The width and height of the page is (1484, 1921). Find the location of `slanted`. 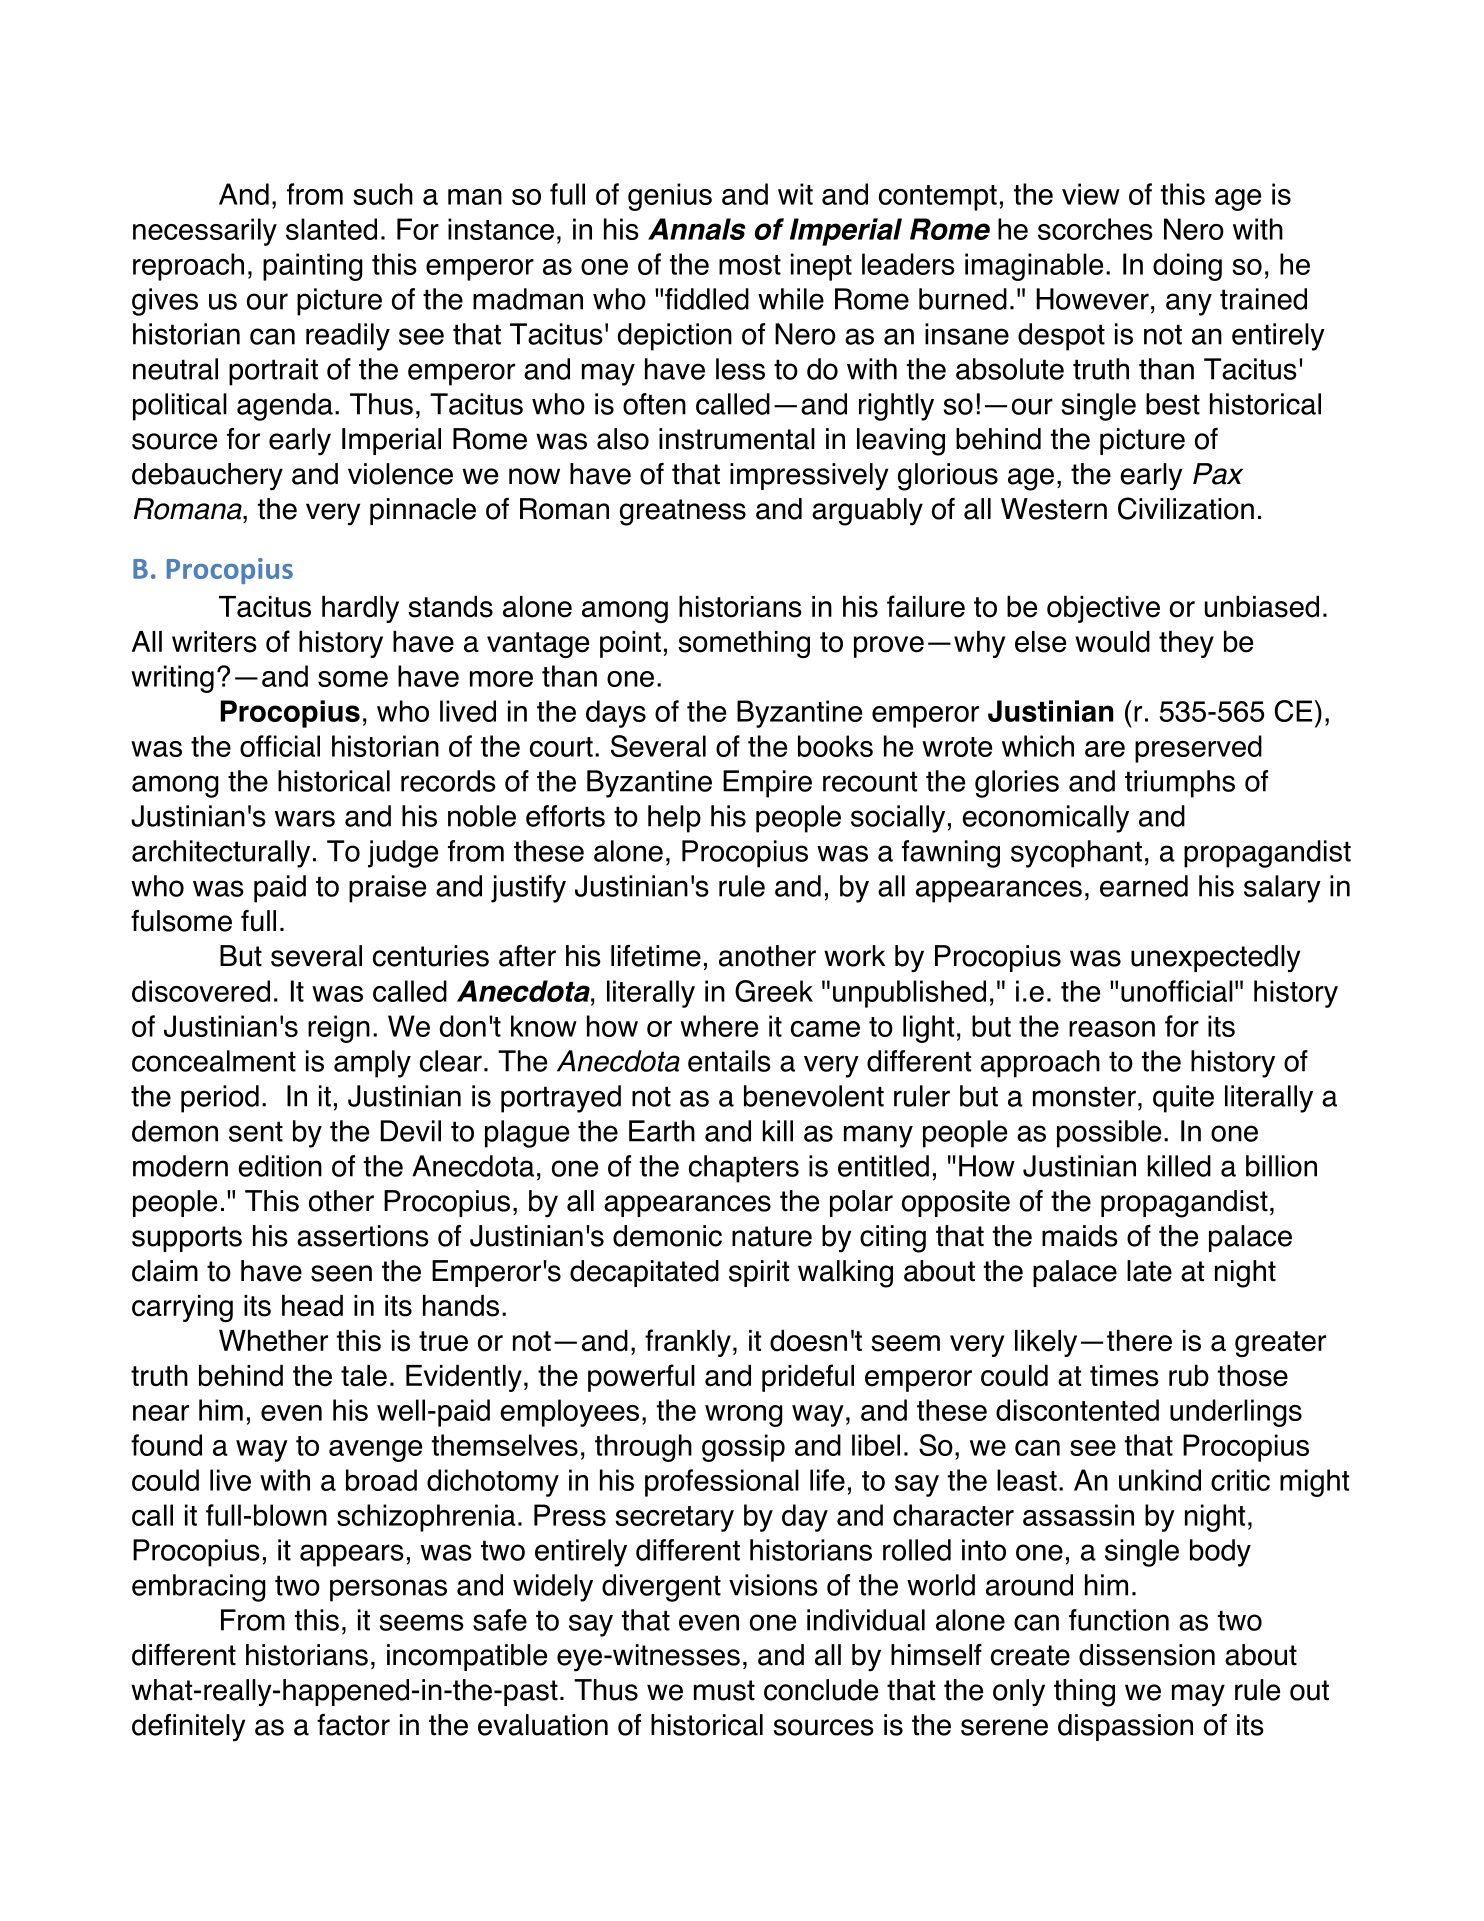

slanted is located at coordinates (331, 229).
